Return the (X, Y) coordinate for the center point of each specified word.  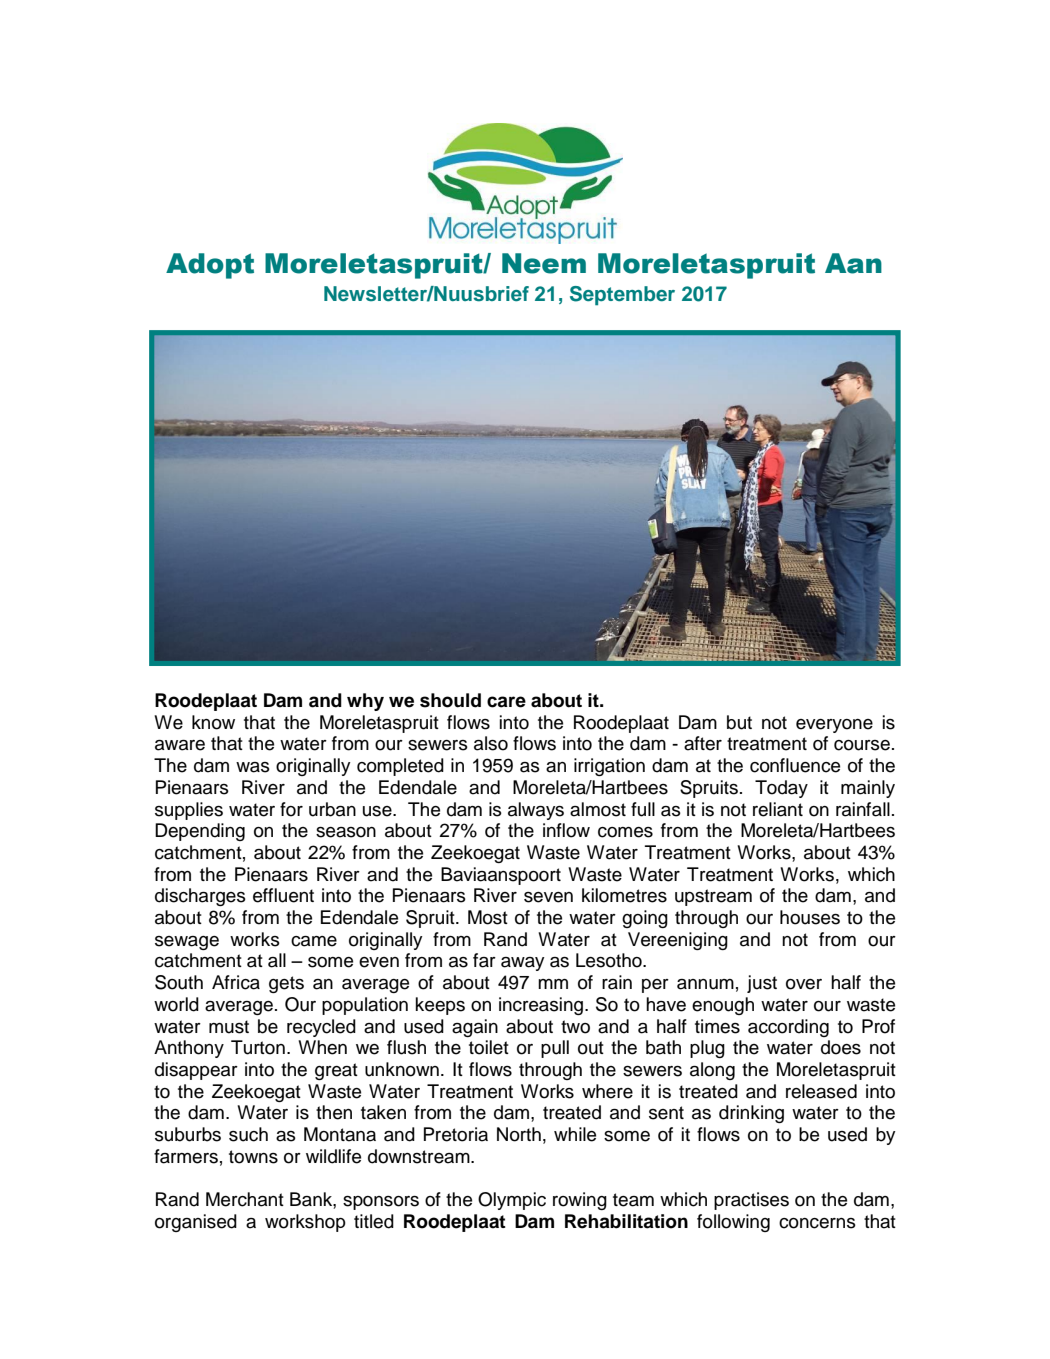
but (739, 722)
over (804, 984)
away (523, 964)
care (506, 702)
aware (180, 745)
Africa (236, 982)
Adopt (210, 266)
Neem (544, 263)
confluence (795, 765)
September (622, 296)
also (491, 743)
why (365, 702)
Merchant (245, 1199)
